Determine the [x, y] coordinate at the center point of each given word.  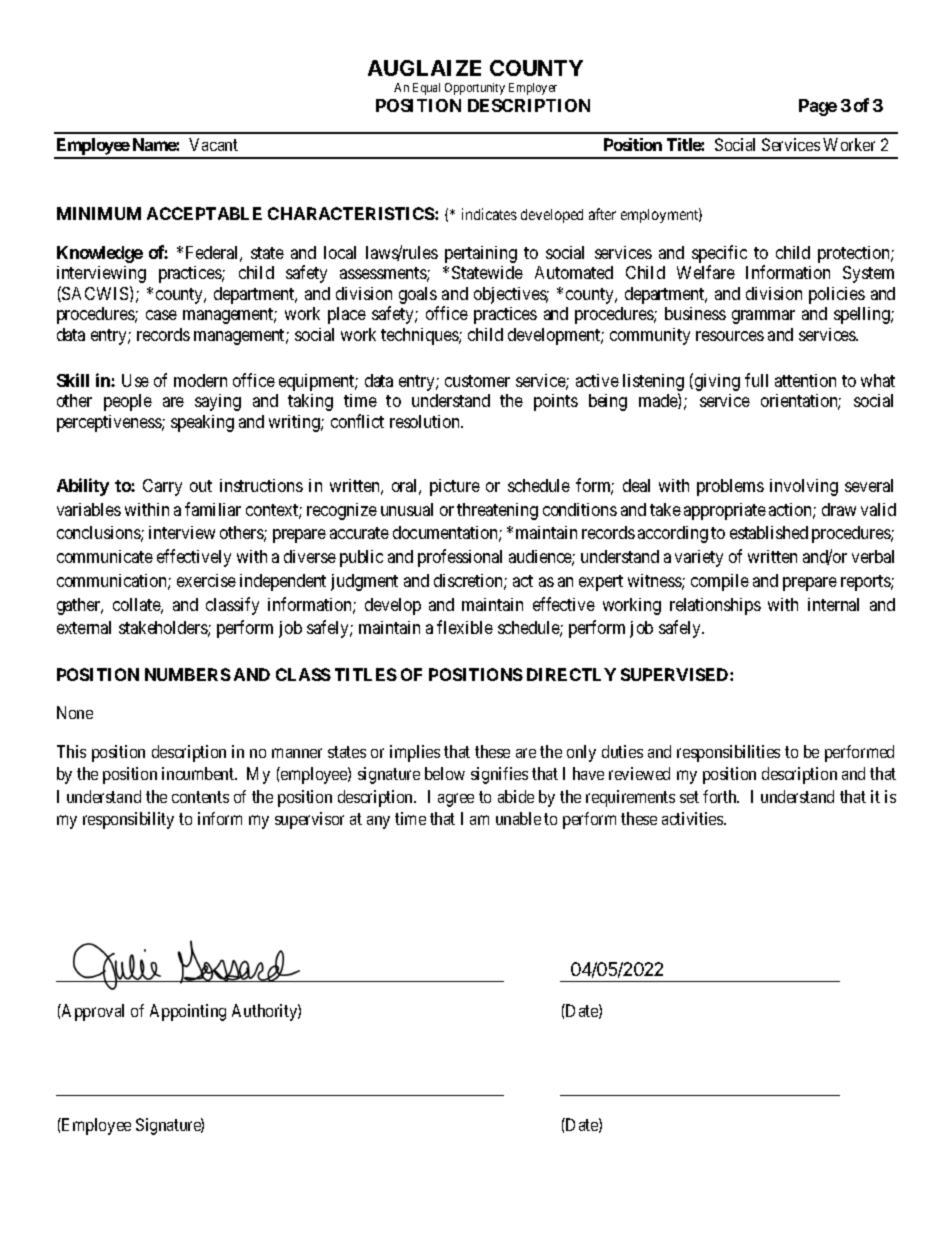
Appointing [188, 1012]
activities [693, 818]
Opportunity [475, 89]
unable [518, 818]
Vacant [213, 144]
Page [818, 107]
